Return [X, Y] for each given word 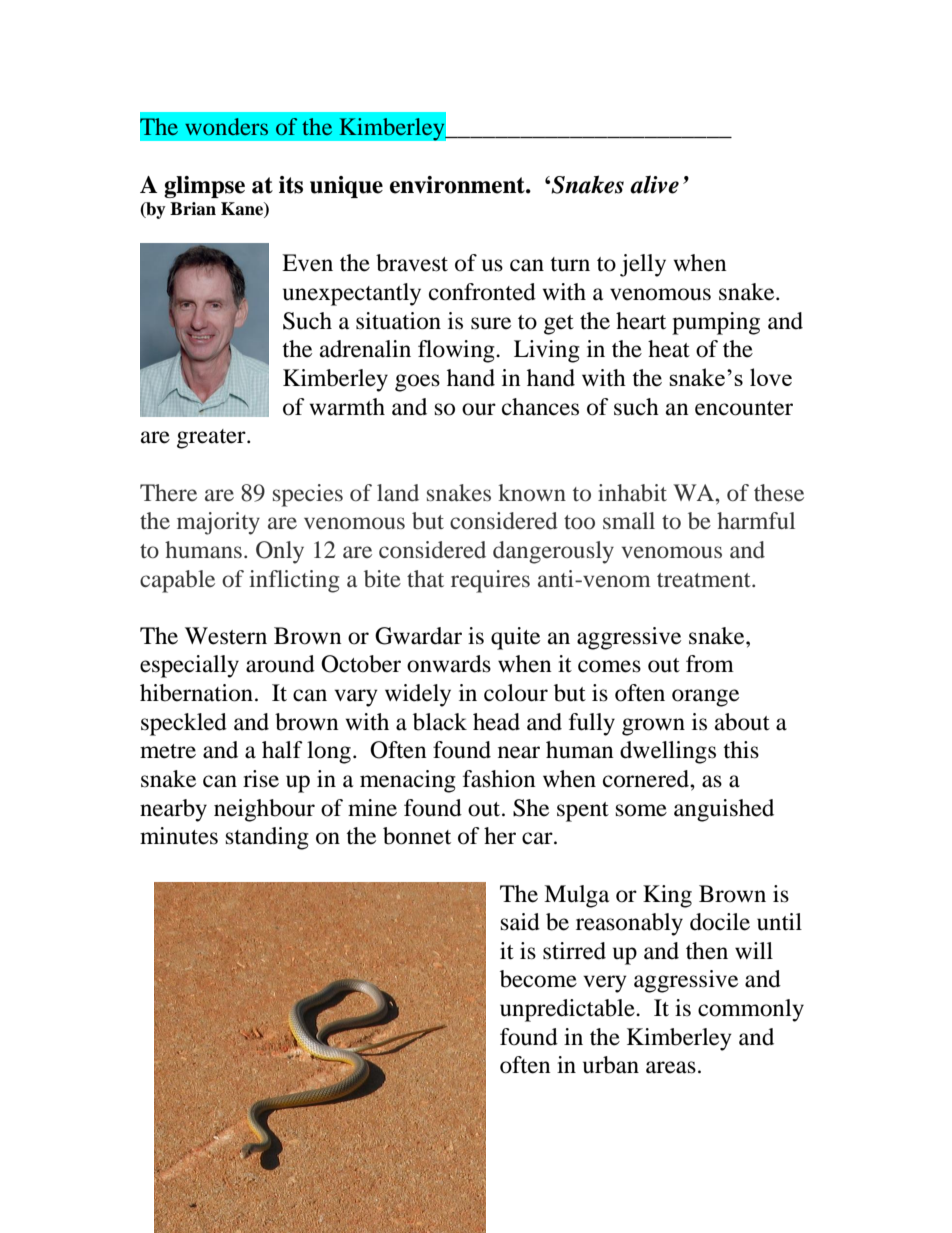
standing [267, 838]
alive [654, 184]
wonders [226, 126]
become [538, 979]
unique [346, 187]
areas [671, 1067]
